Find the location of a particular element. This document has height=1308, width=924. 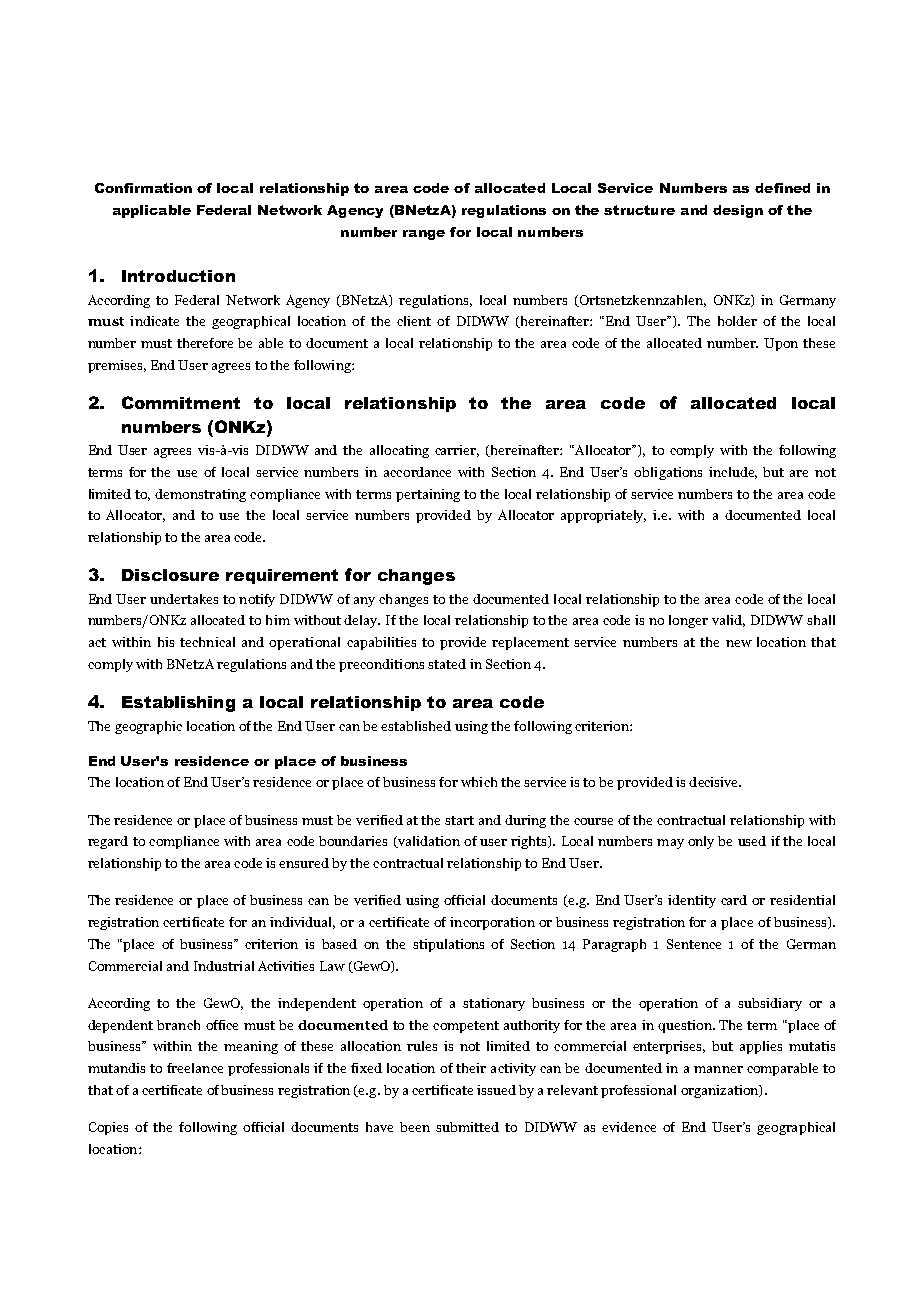

design is located at coordinates (738, 211).
